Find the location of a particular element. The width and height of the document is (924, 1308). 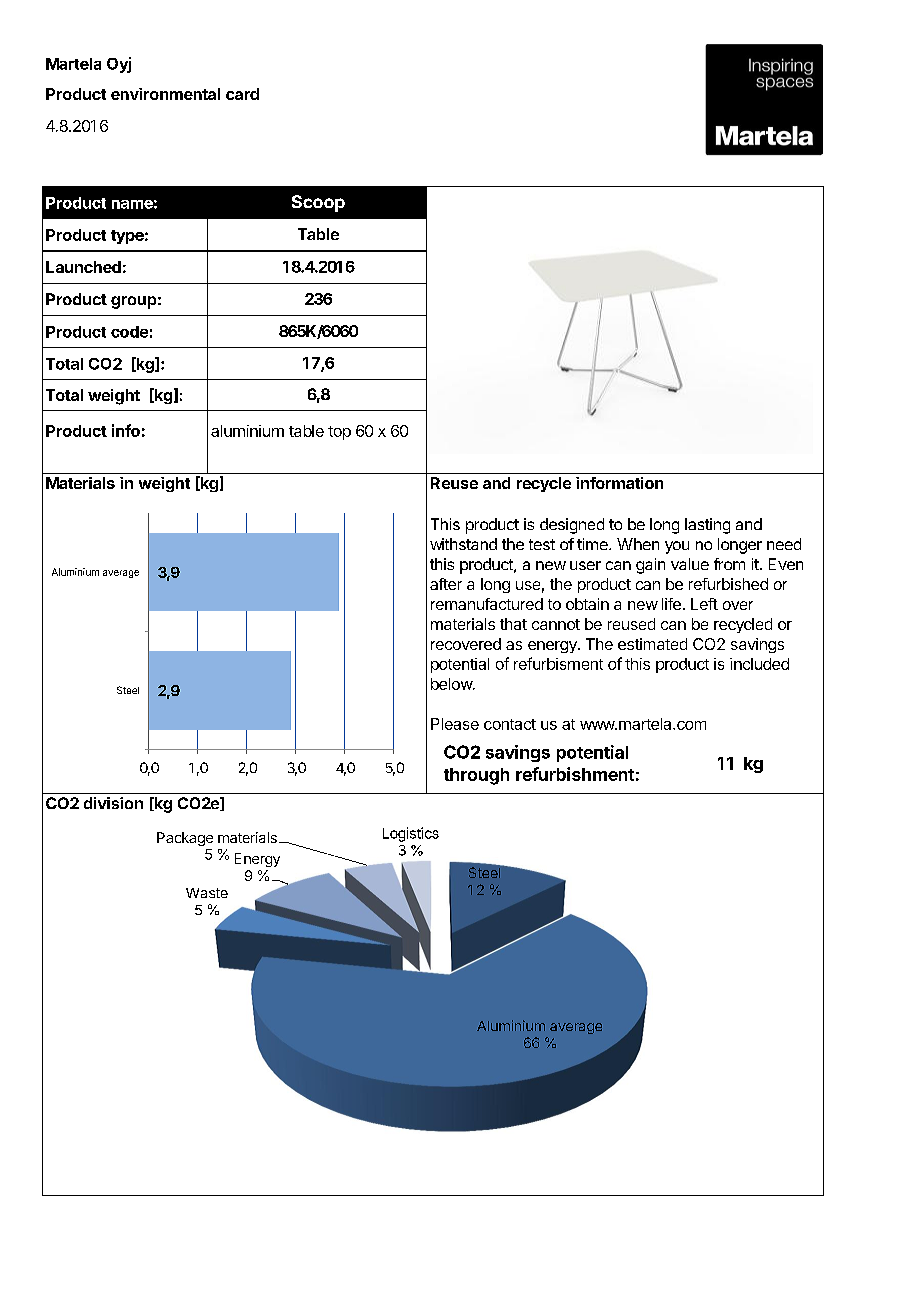

Logistics is located at coordinates (411, 834).
